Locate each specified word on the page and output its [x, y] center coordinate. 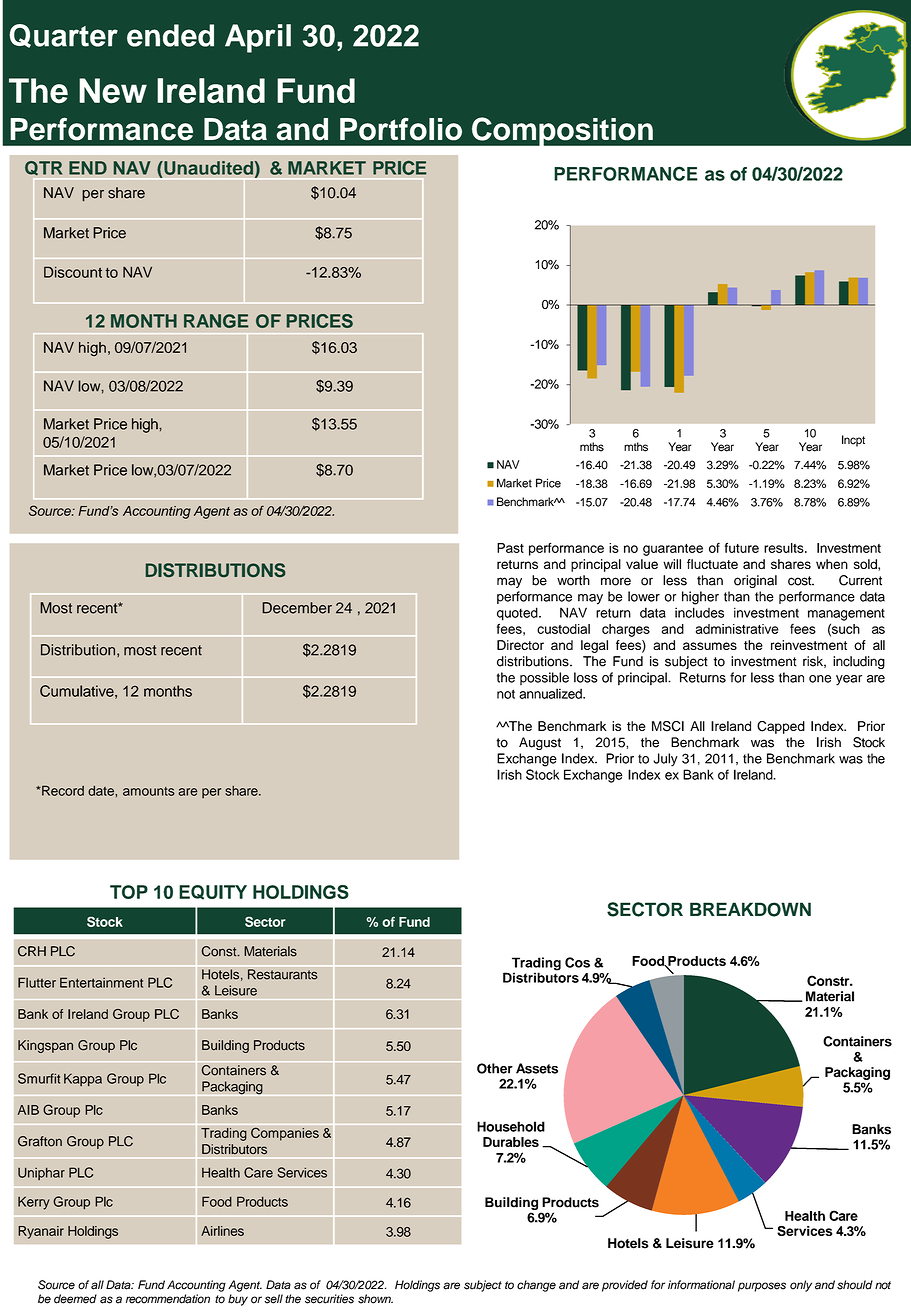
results [785, 548]
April [258, 38]
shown [375, 1299]
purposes [762, 1287]
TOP [129, 892]
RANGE [216, 321]
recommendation [168, 1299]
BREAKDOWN [750, 909]
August [540, 743]
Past [510, 548]
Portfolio [401, 129]
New [113, 91]
